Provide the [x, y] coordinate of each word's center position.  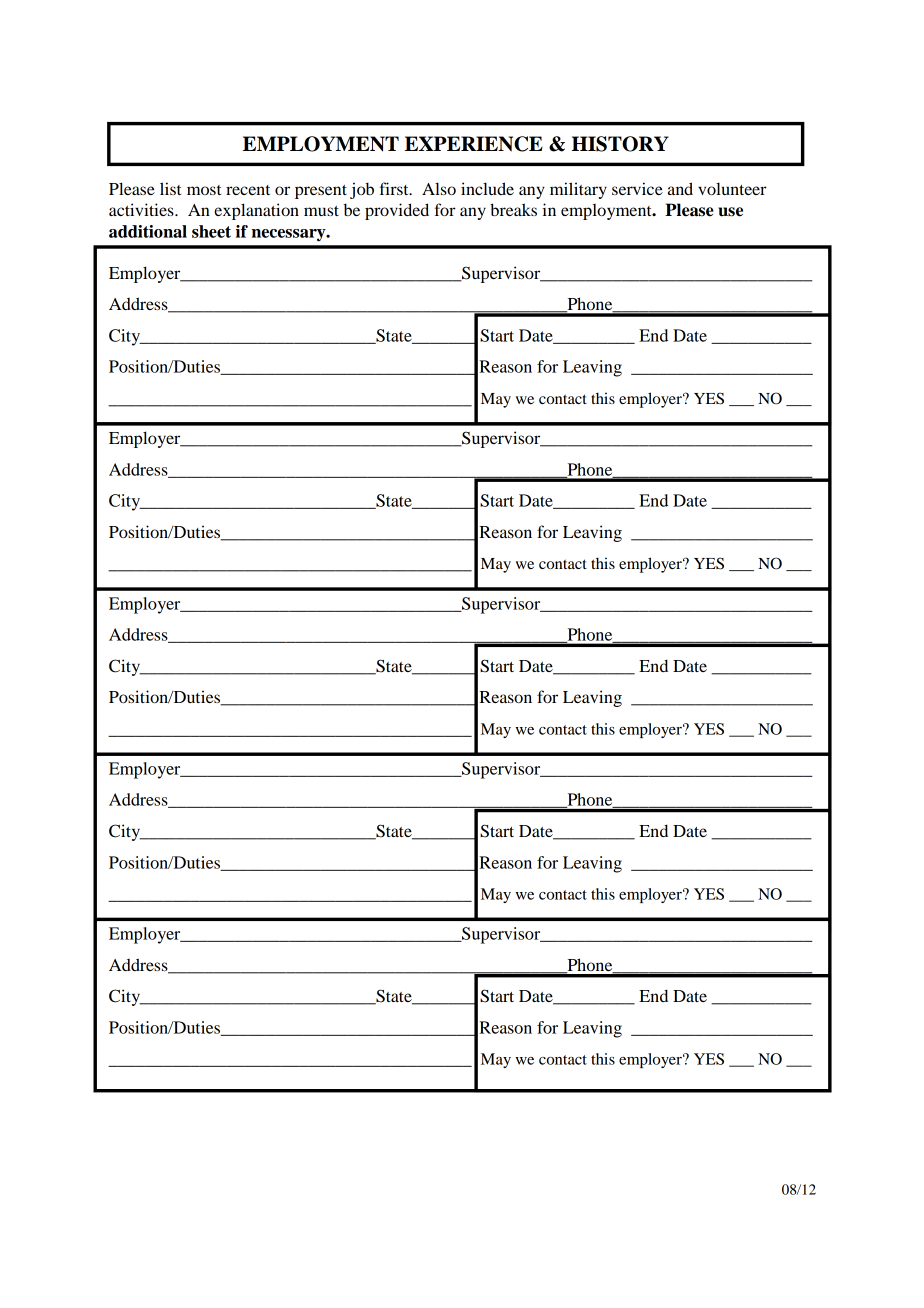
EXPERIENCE [474, 144]
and [680, 188]
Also [439, 188]
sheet [211, 231]
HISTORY [620, 144]
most [204, 190]
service [637, 188]
